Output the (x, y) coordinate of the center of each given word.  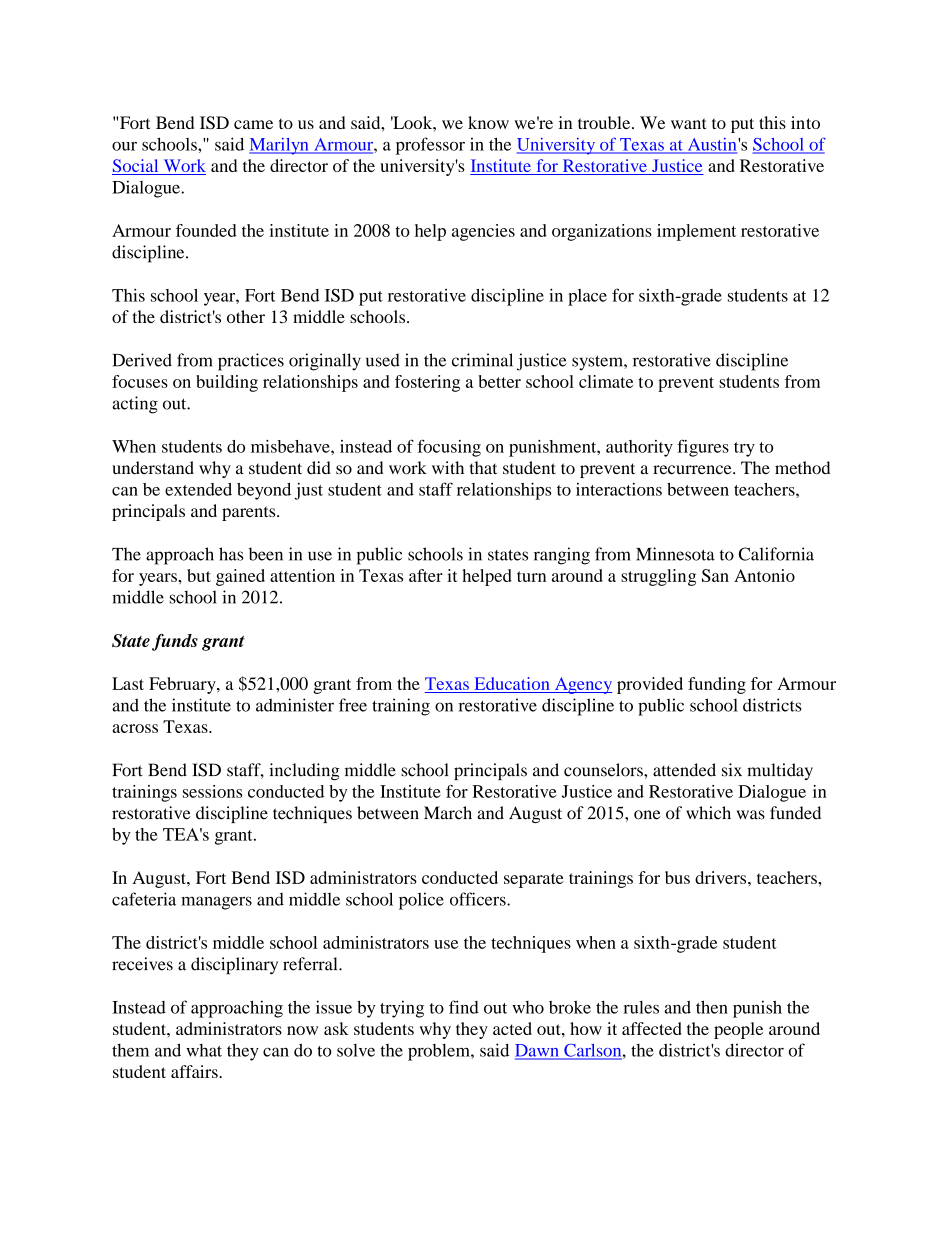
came (253, 124)
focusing (449, 448)
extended (198, 489)
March (448, 813)
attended (684, 770)
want (688, 123)
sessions (212, 791)
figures (703, 448)
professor (430, 146)
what (204, 1050)
